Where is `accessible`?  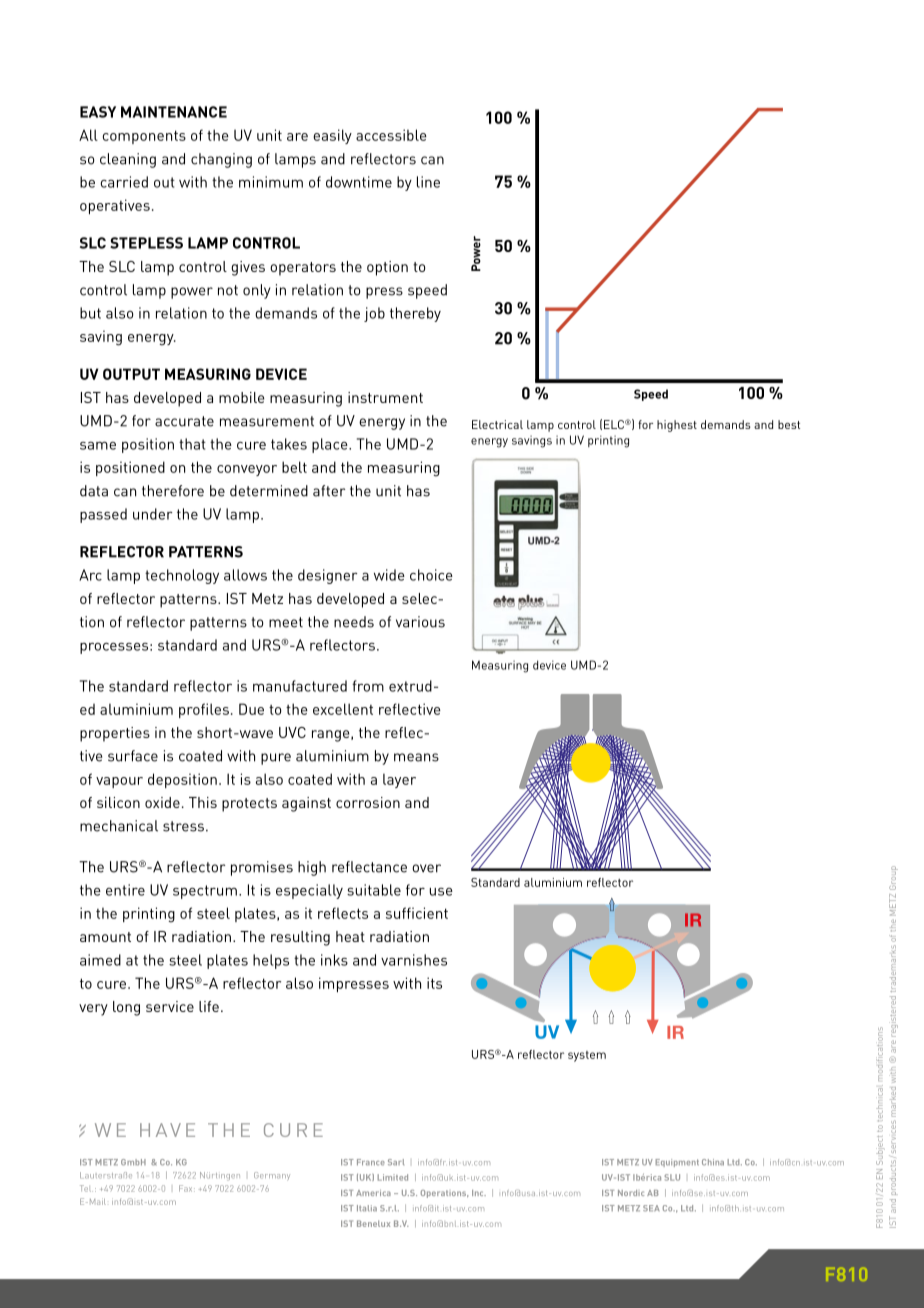
accessible is located at coordinates (391, 135).
